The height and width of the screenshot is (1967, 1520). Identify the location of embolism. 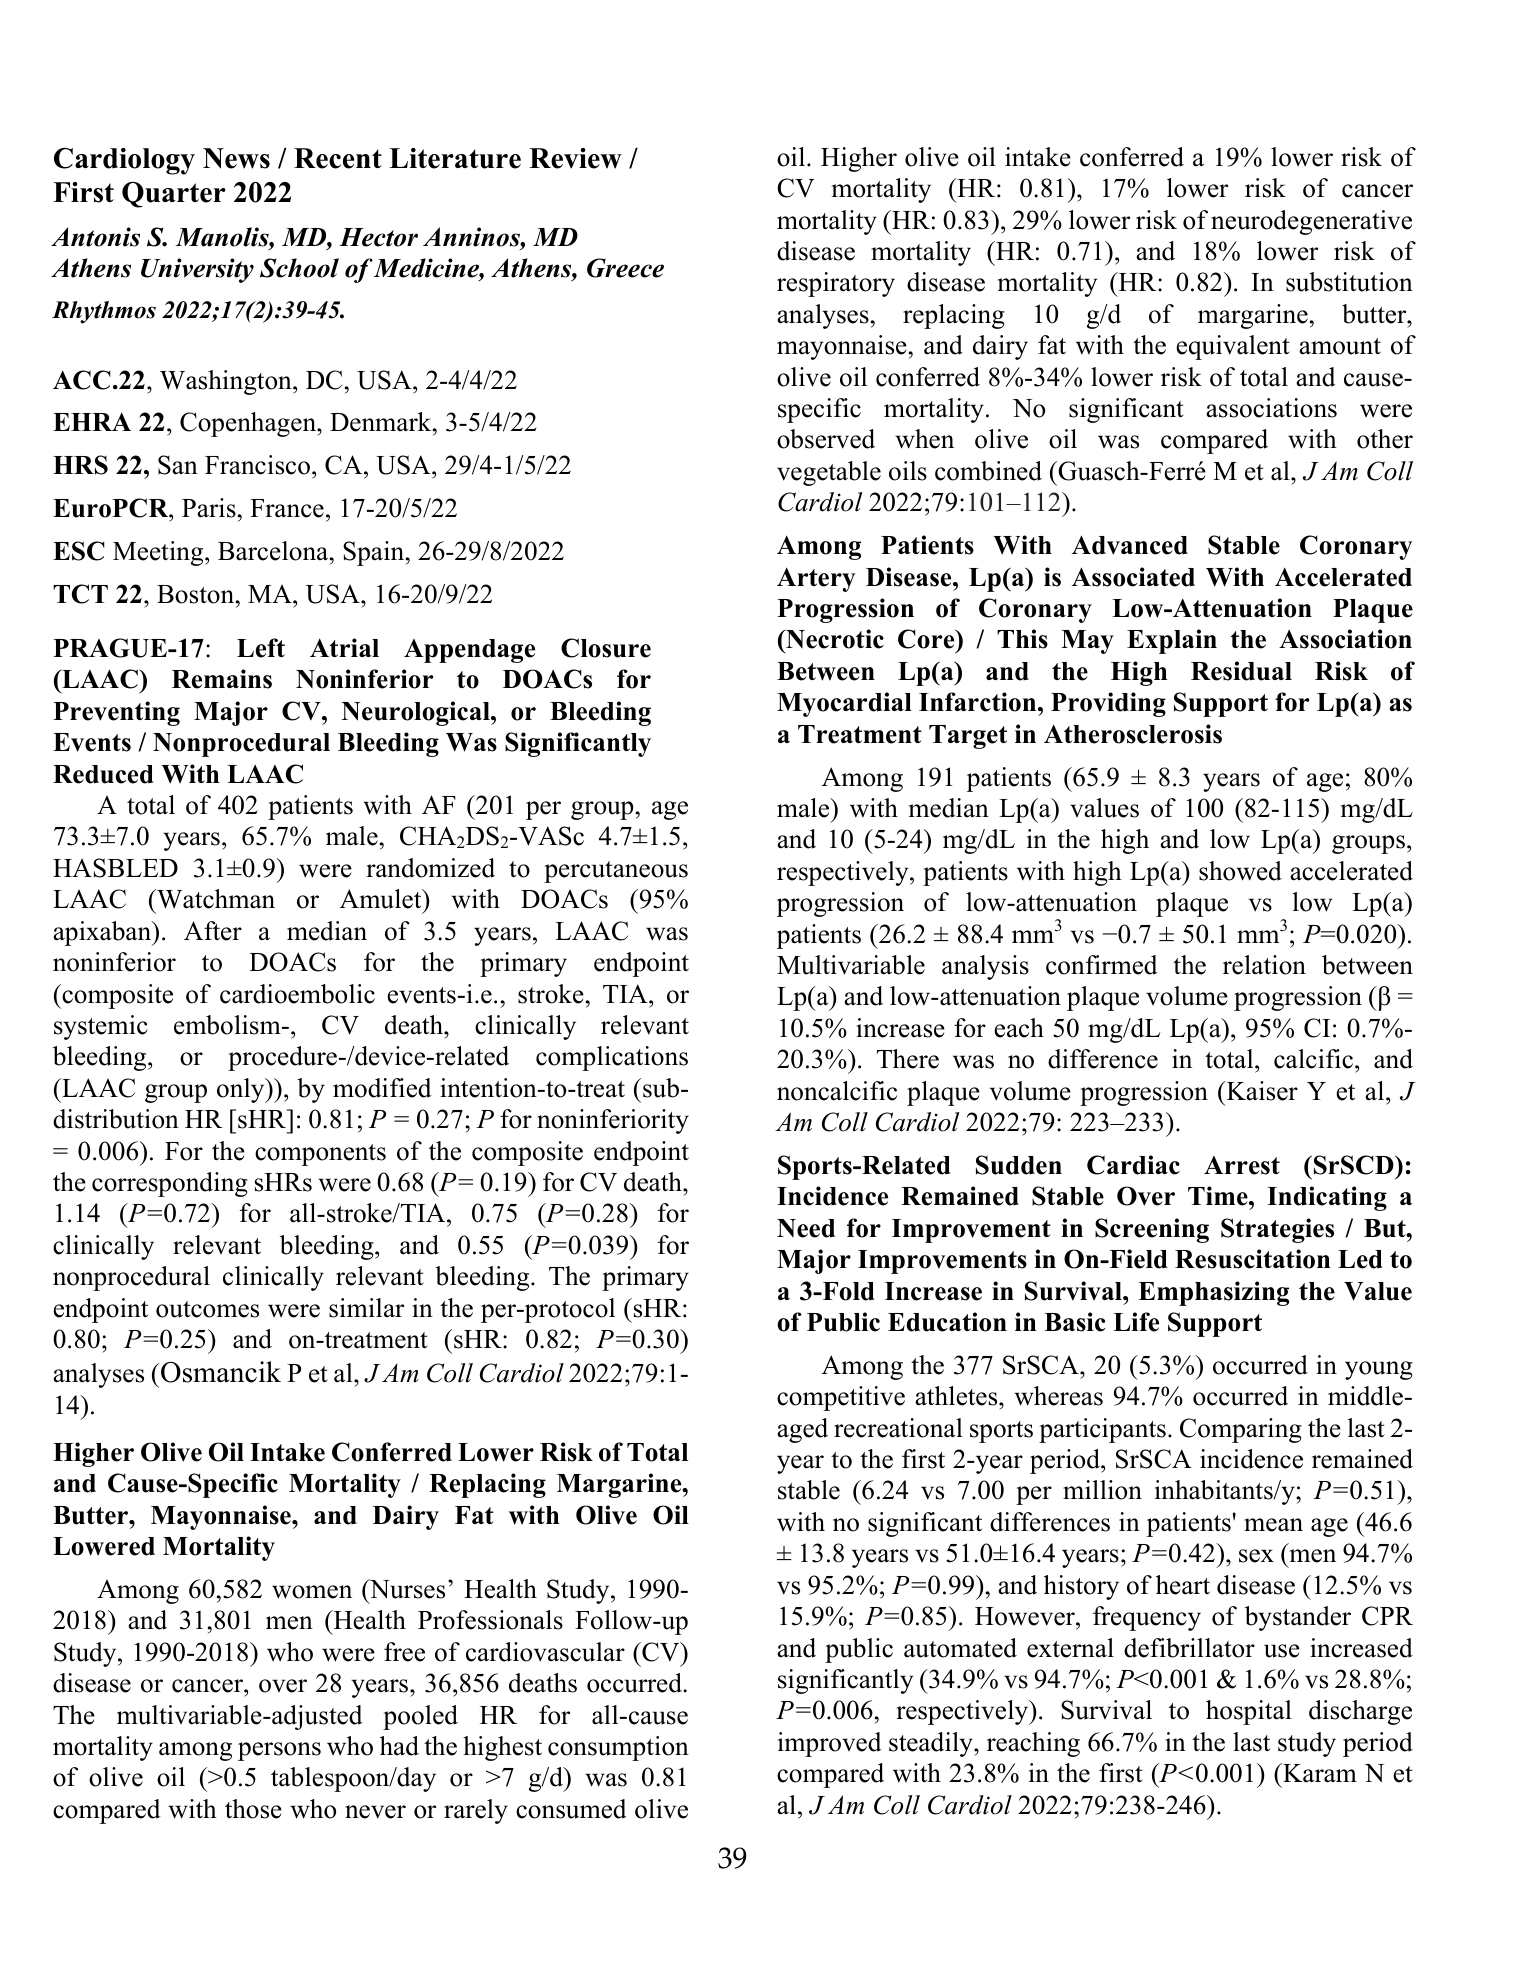
(228, 1025).
